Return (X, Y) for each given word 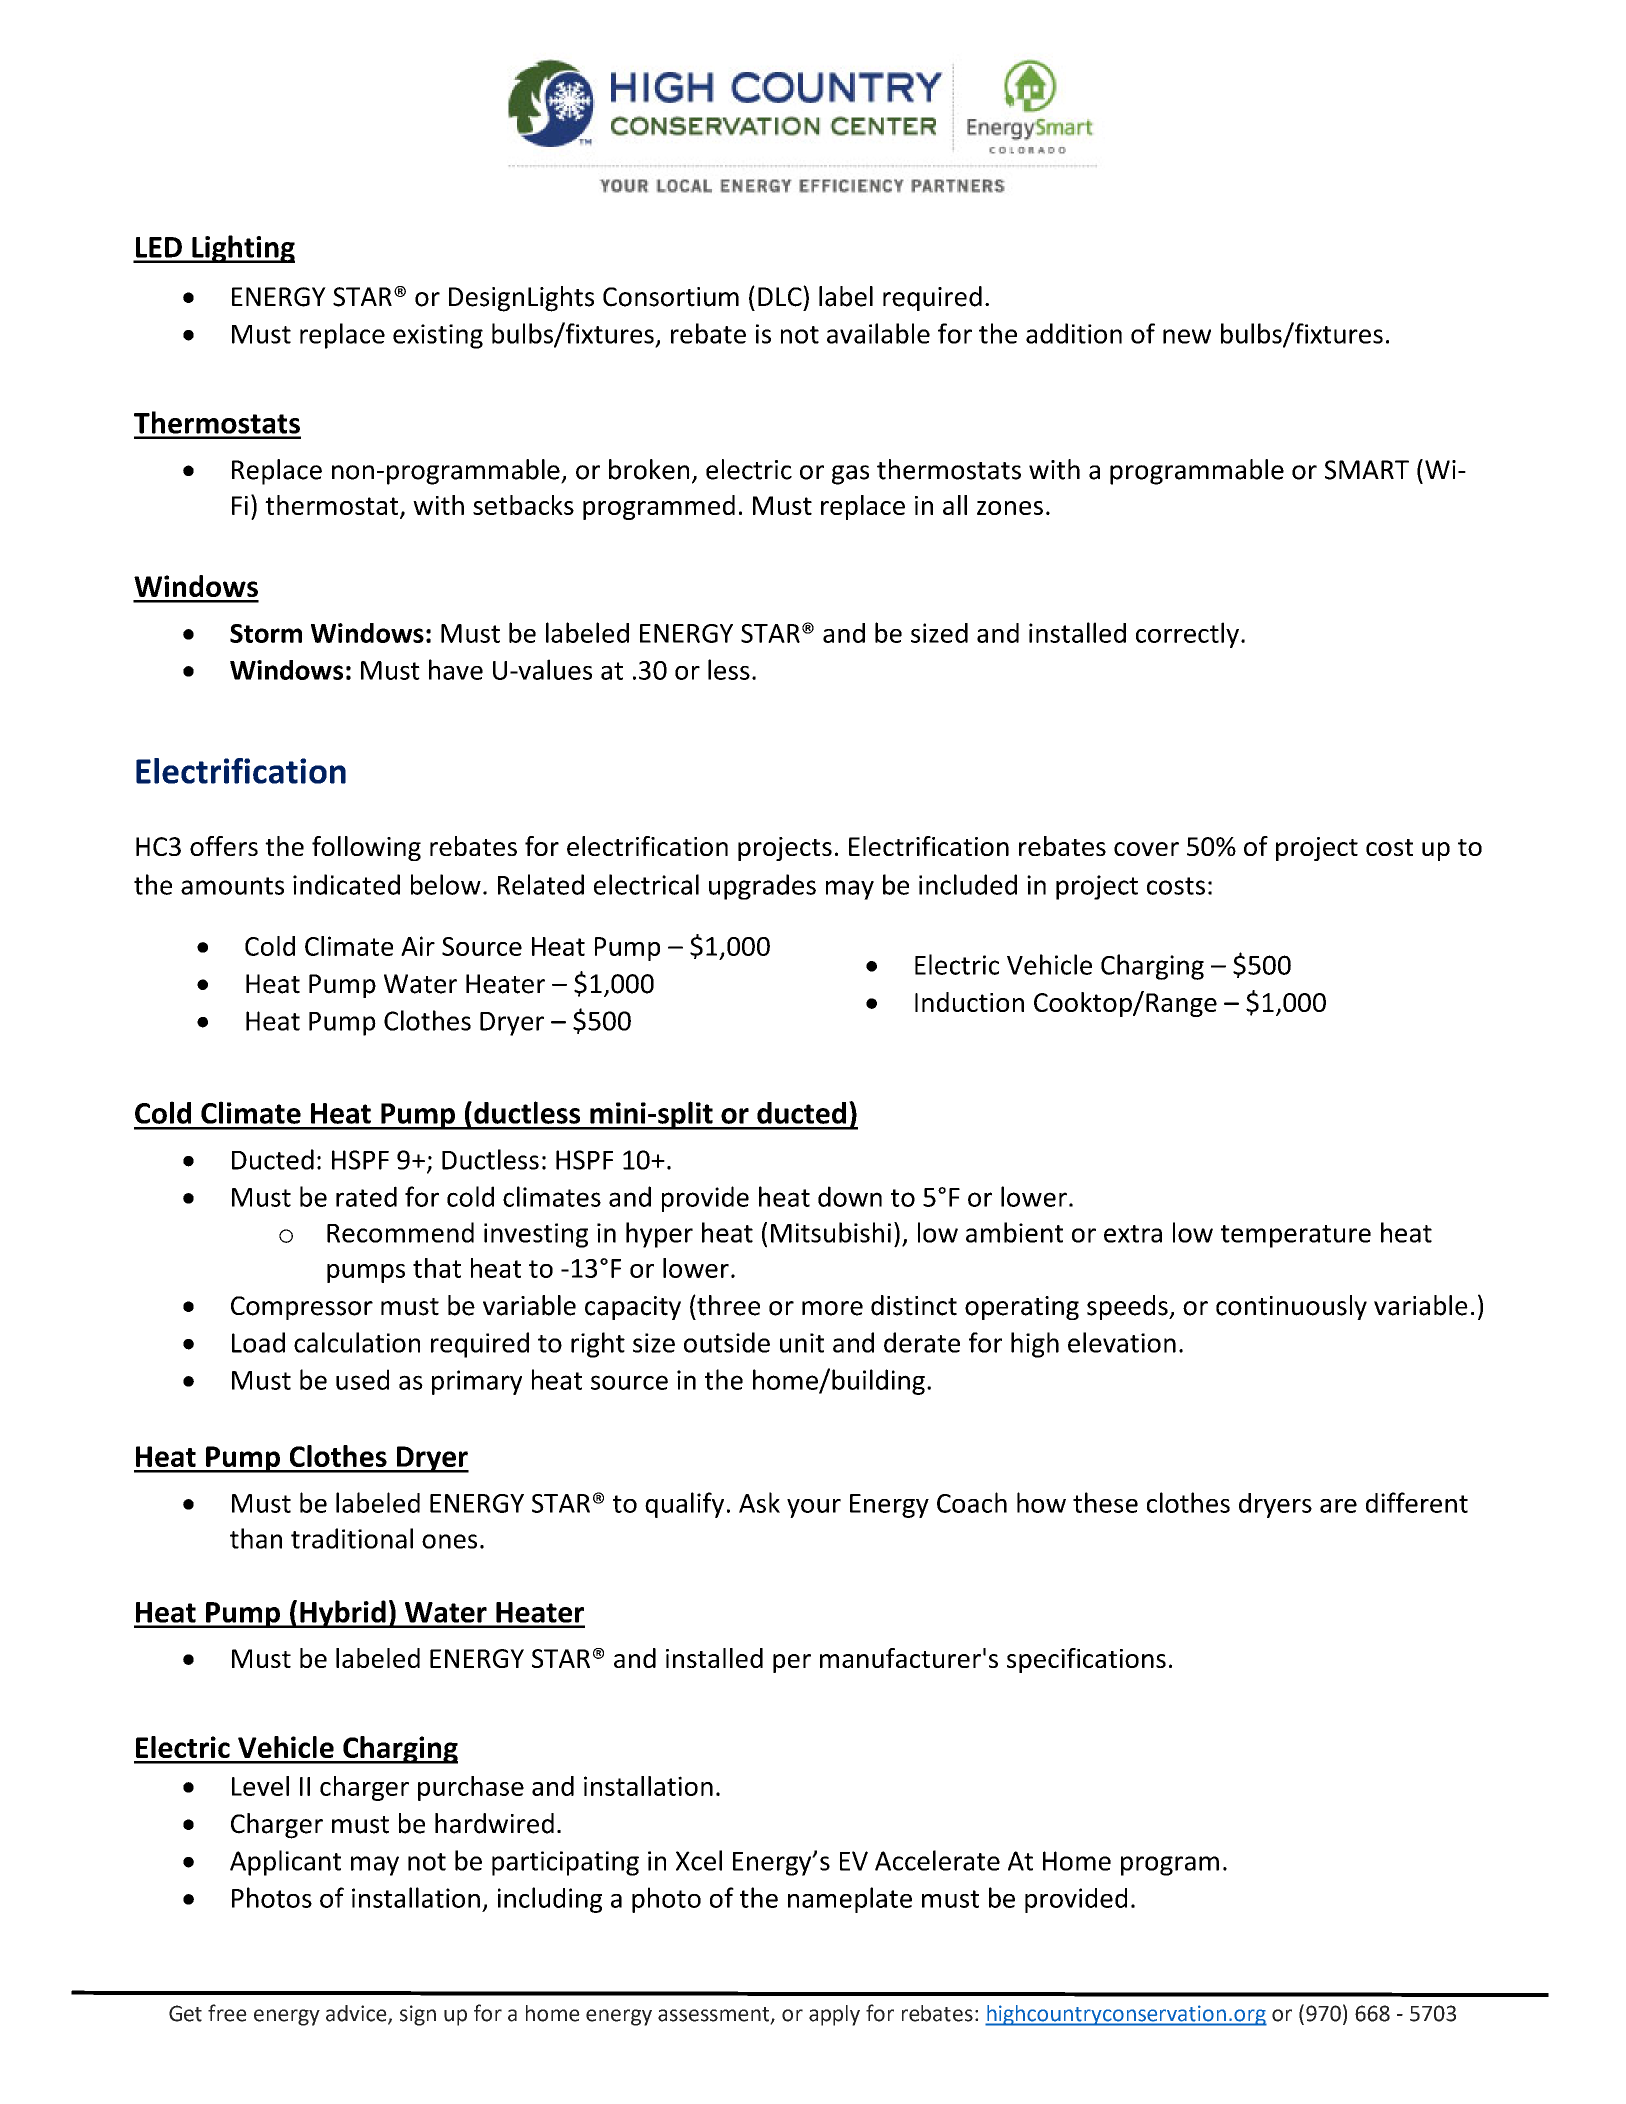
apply (834, 2015)
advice (357, 2014)
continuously (1291, 1307)
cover (1146, 849)
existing (438, 336)
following (366, 848)
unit (802, 1343)
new (1187, 336)
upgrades (762, 887)
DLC (781, 296)
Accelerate (937, 1860)
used (362, 1379)
